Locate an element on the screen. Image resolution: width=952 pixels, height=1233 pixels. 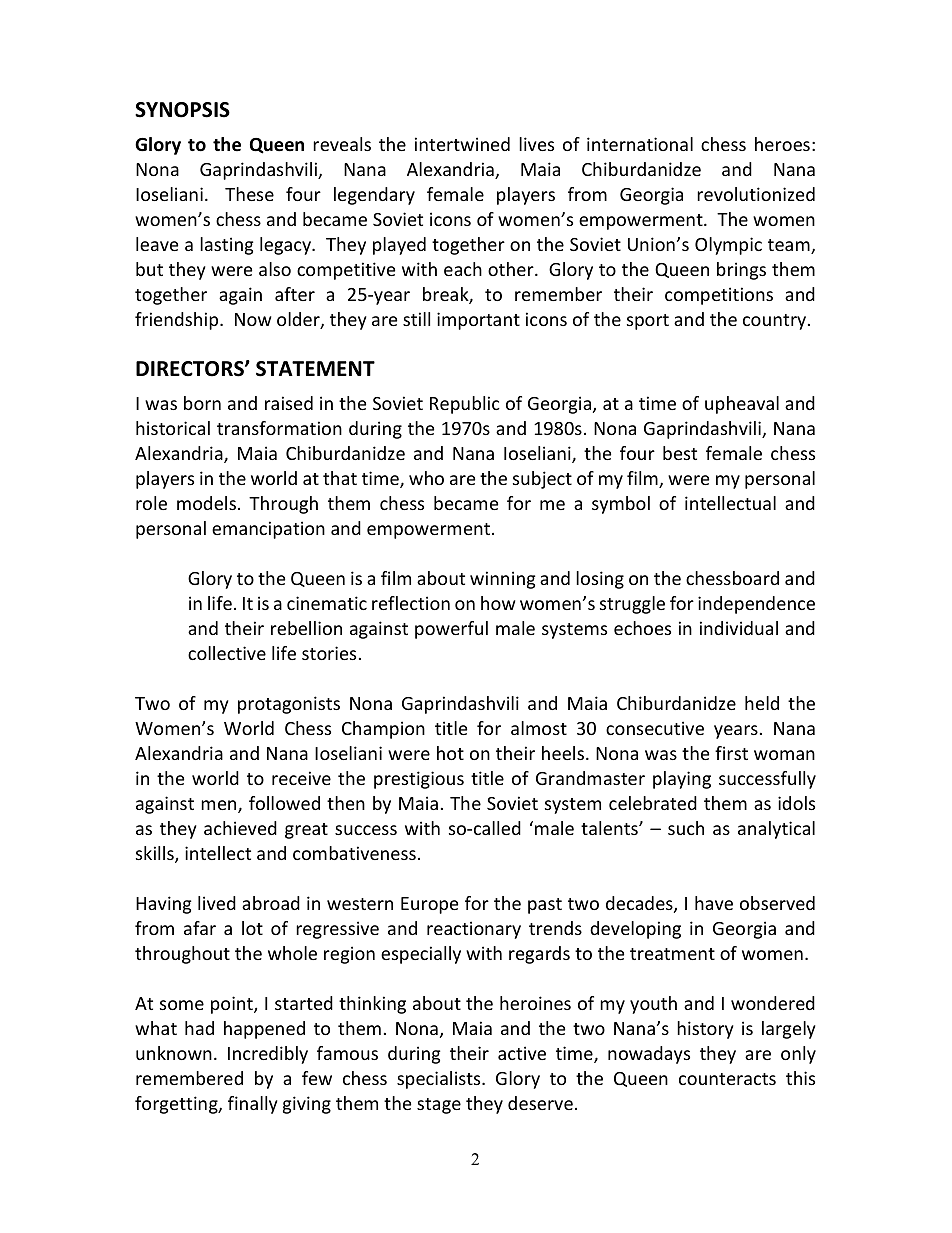
achieved is located at coordinates (240, 828).
